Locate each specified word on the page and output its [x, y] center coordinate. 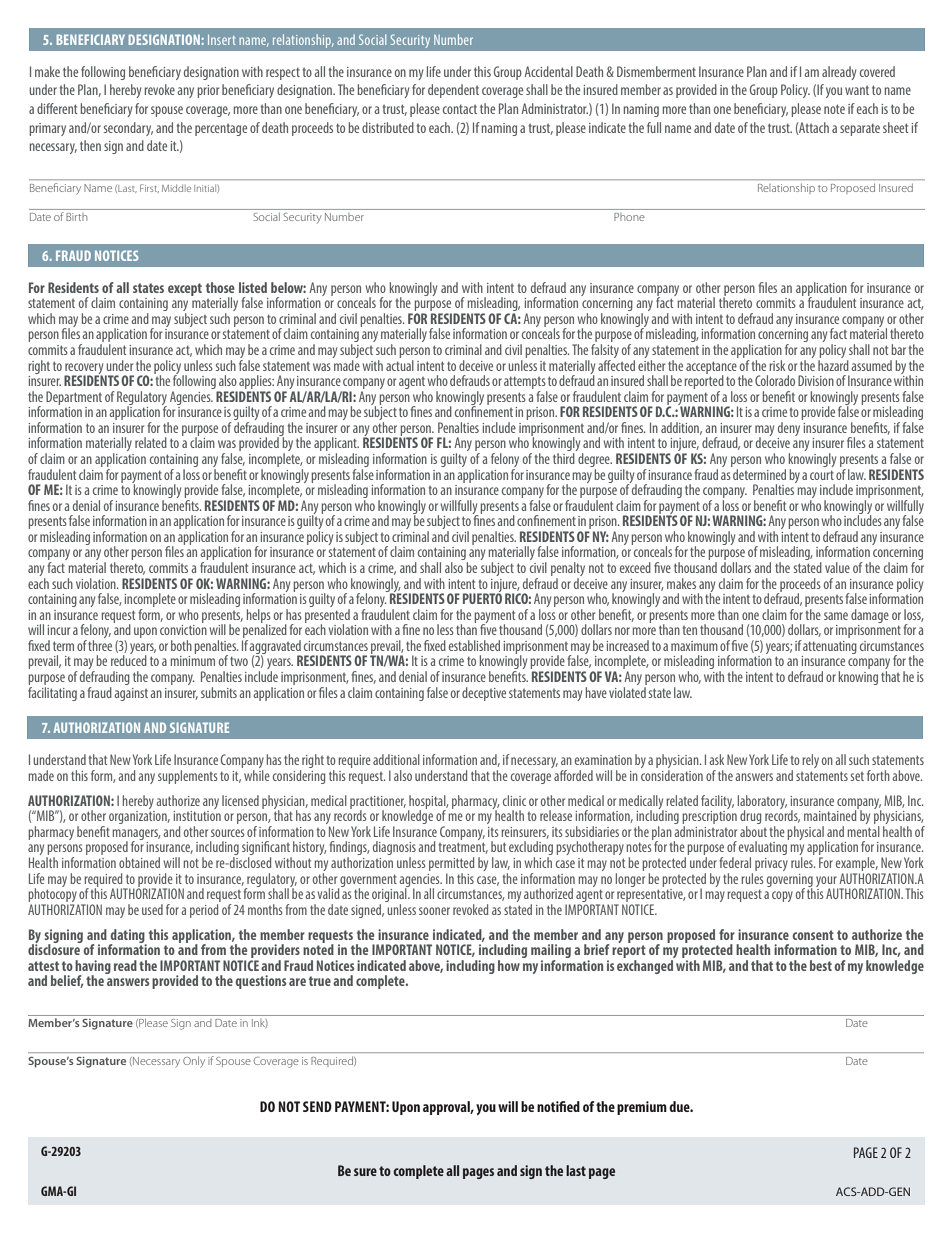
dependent [453, 91]
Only [194, 1062]
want [857, 90]
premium [642, 1108]
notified [558, 1106]
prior [208, 91]
